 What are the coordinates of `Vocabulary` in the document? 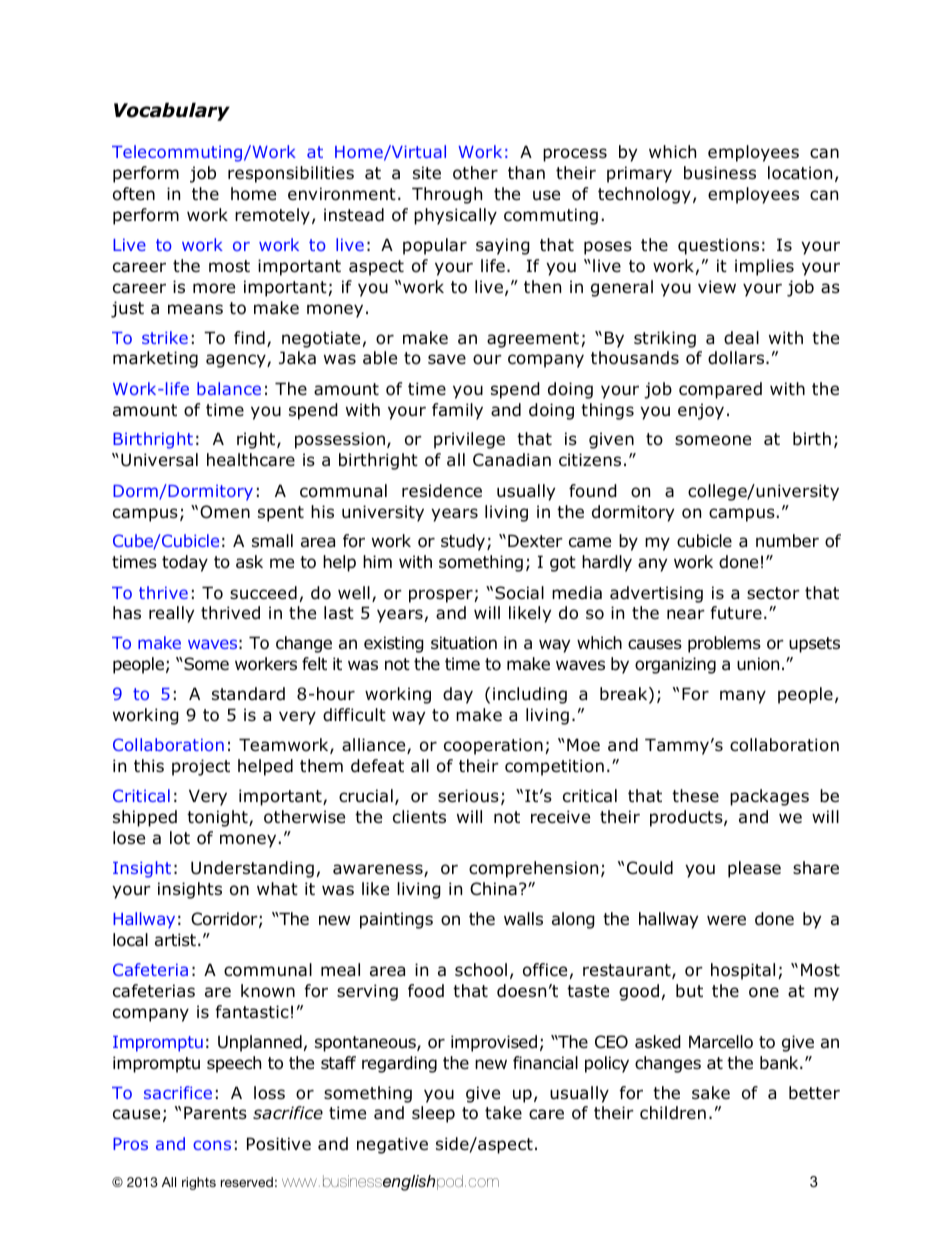 It's located at (172, 111).
